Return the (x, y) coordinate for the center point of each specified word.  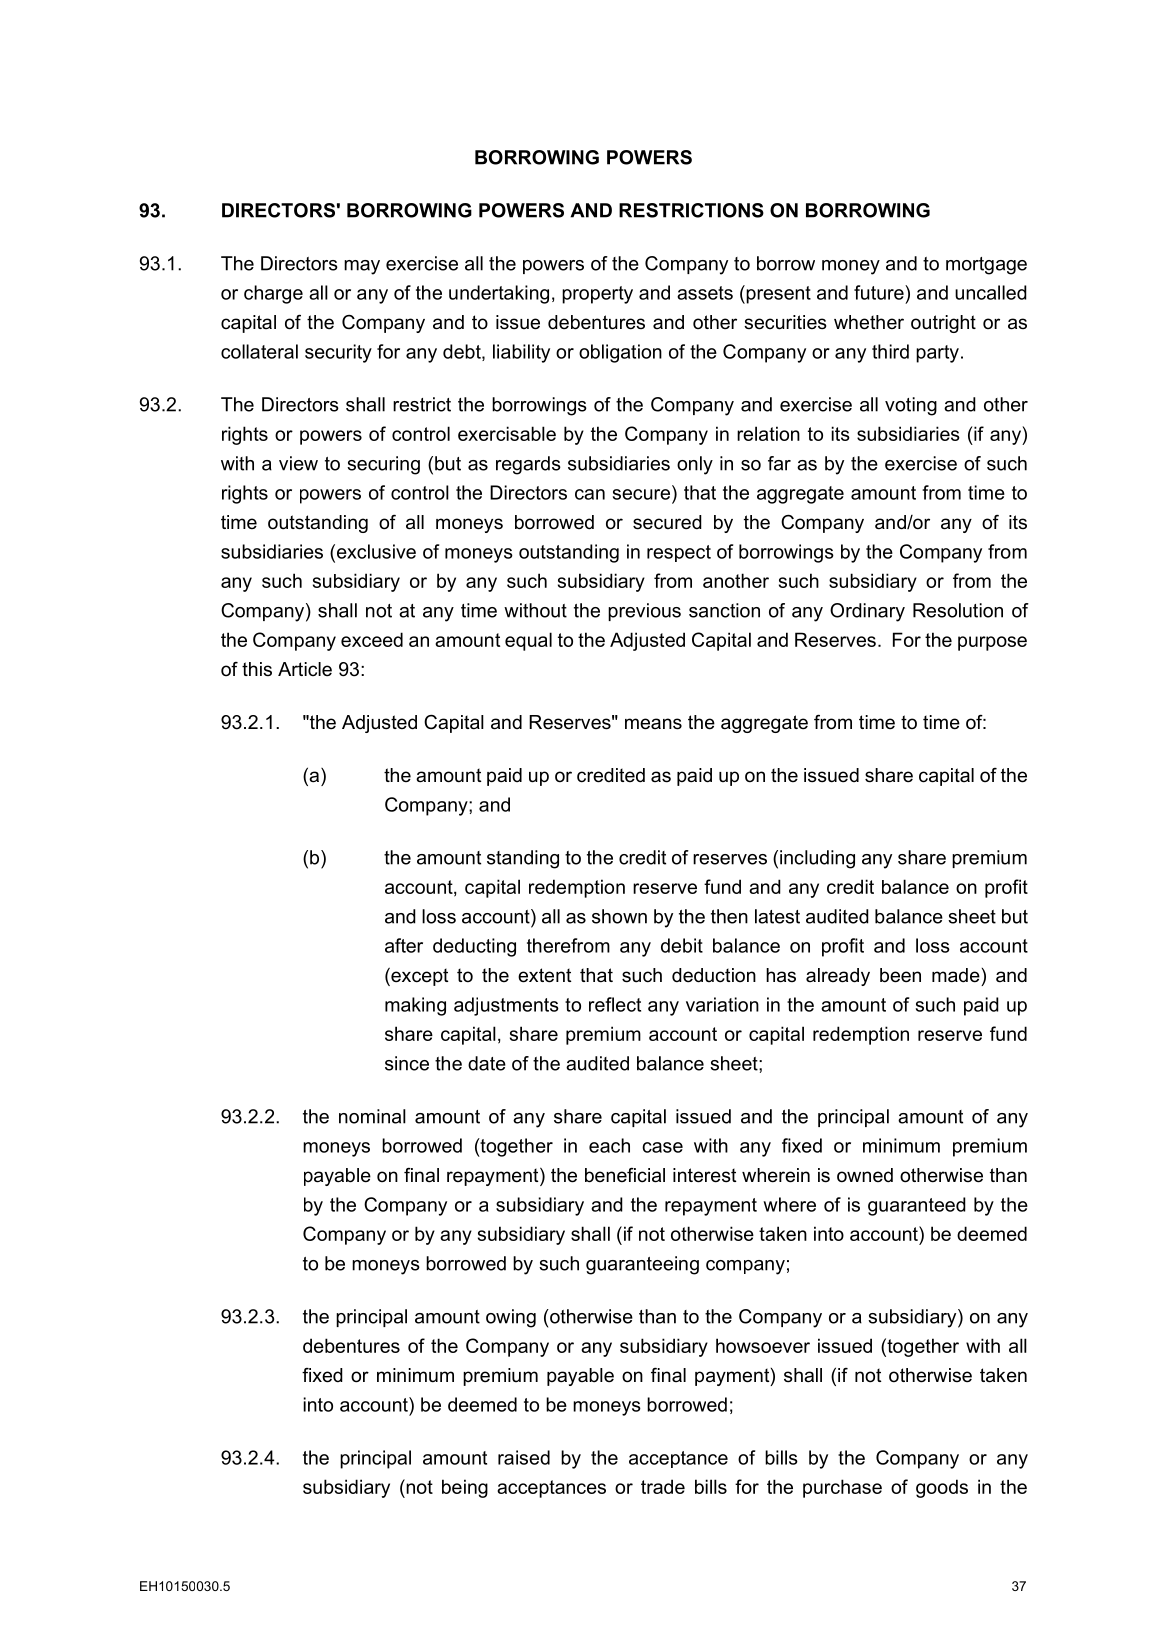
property (597, 295)
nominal (372, 1116)
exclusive (375, 551)
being (465, 1488)
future (880, 292)
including (817, 859)
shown (619, 916)
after (404, 945)
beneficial (625, 1175)
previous (644, 612)
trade (663, 1486)
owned (865, 1175)
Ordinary (867, 612)
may (362, 267)
